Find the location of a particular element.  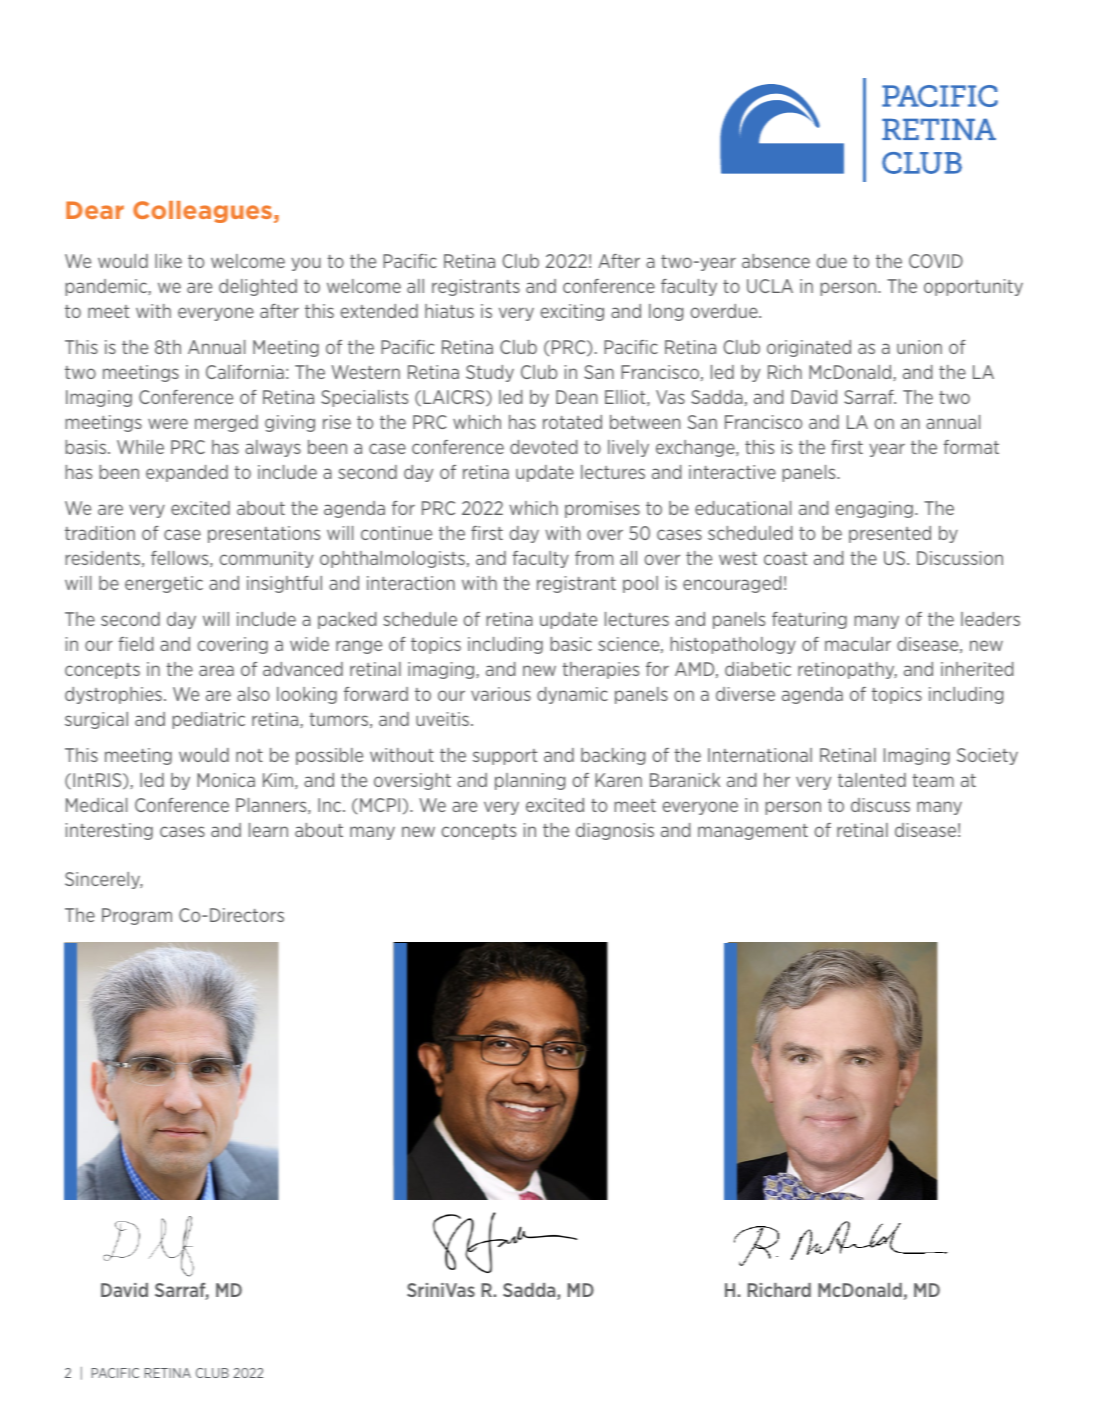

expanded is located at coordinates (187, 473).
